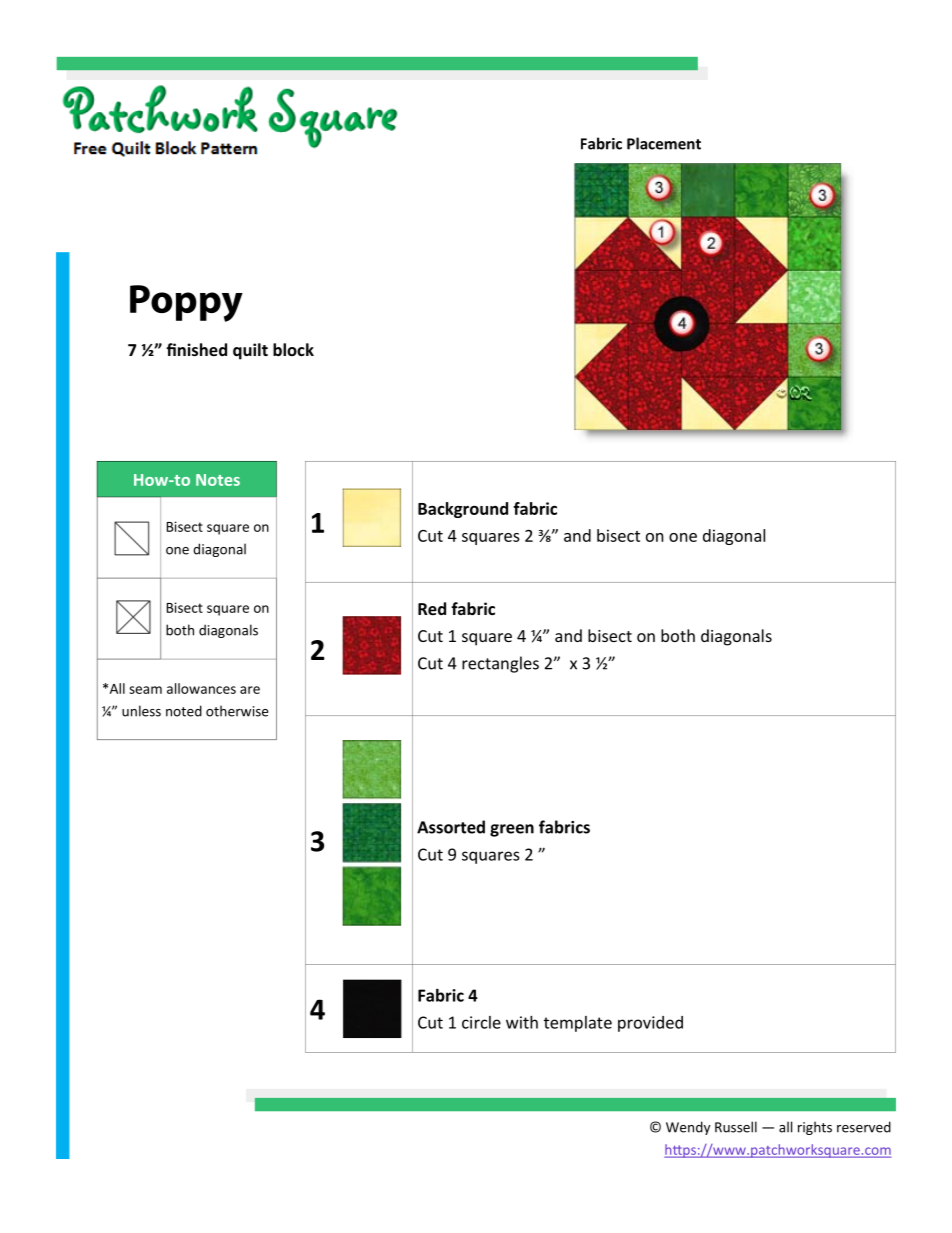  I want to click on circle, so click(481, 1022).
